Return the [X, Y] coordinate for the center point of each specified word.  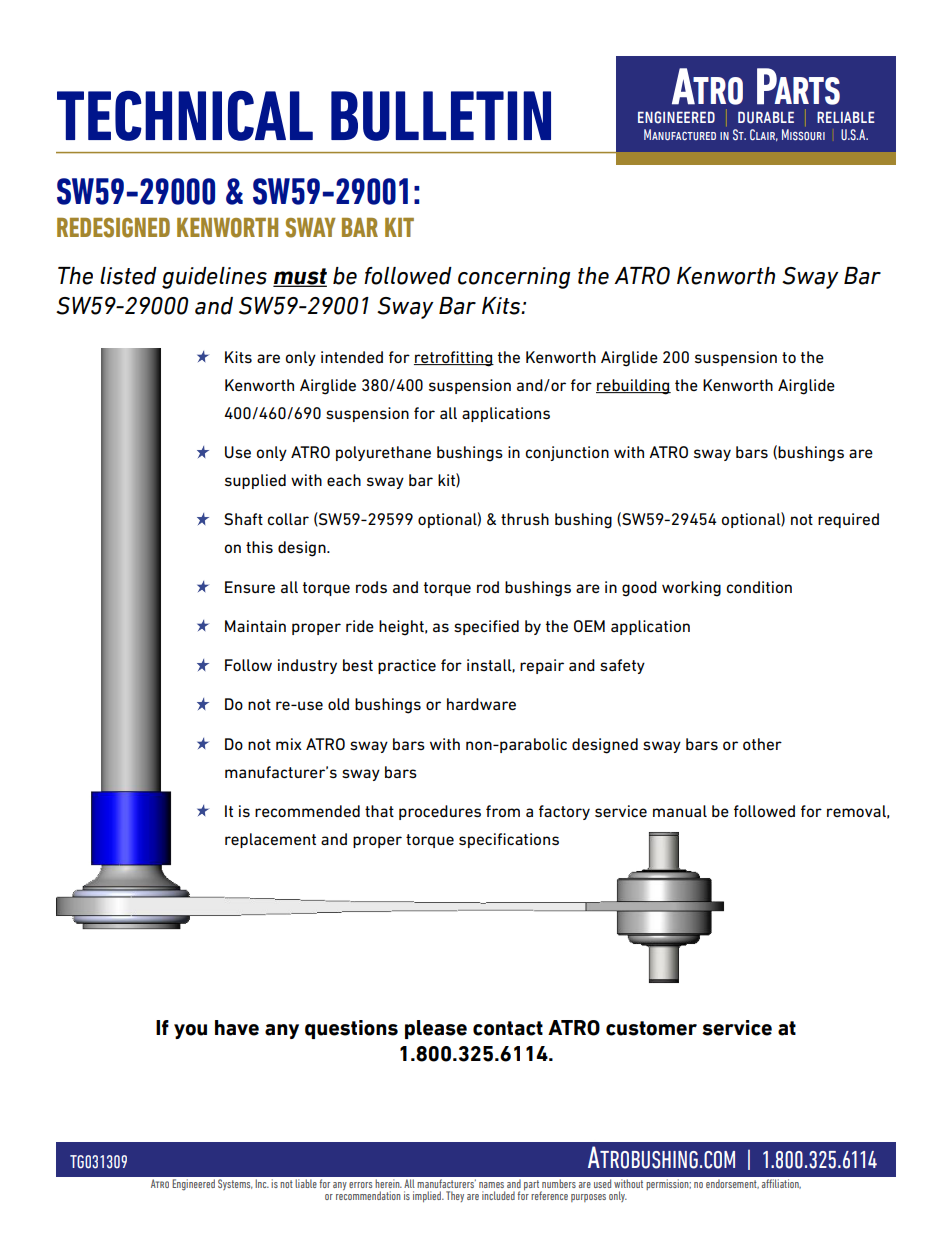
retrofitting [454, 359]
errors [360, 1185]
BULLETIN [441, 116]
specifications [509, 840]
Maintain [255, 626]
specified [486, 627]
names [491, 1185]
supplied [255, 481]
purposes [588, 1198]
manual [680, 811]
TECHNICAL [185, 116]
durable [766, 117]
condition [759, 587]
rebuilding [633, 387]
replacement [270, 840]
